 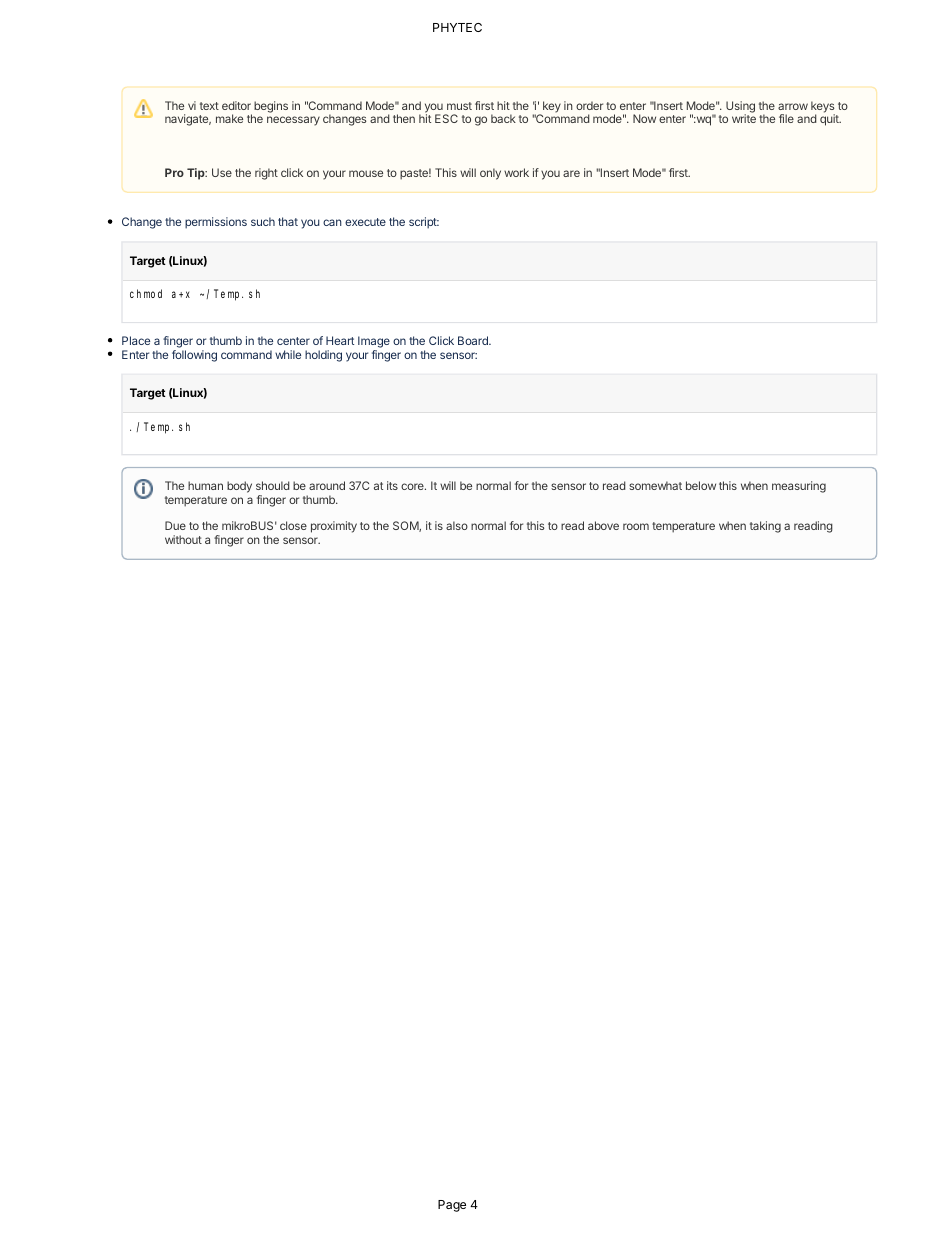 What do you see at coordinates (503, 118) in the screenshot?
I see `back` at bounding box center [503, 118].
